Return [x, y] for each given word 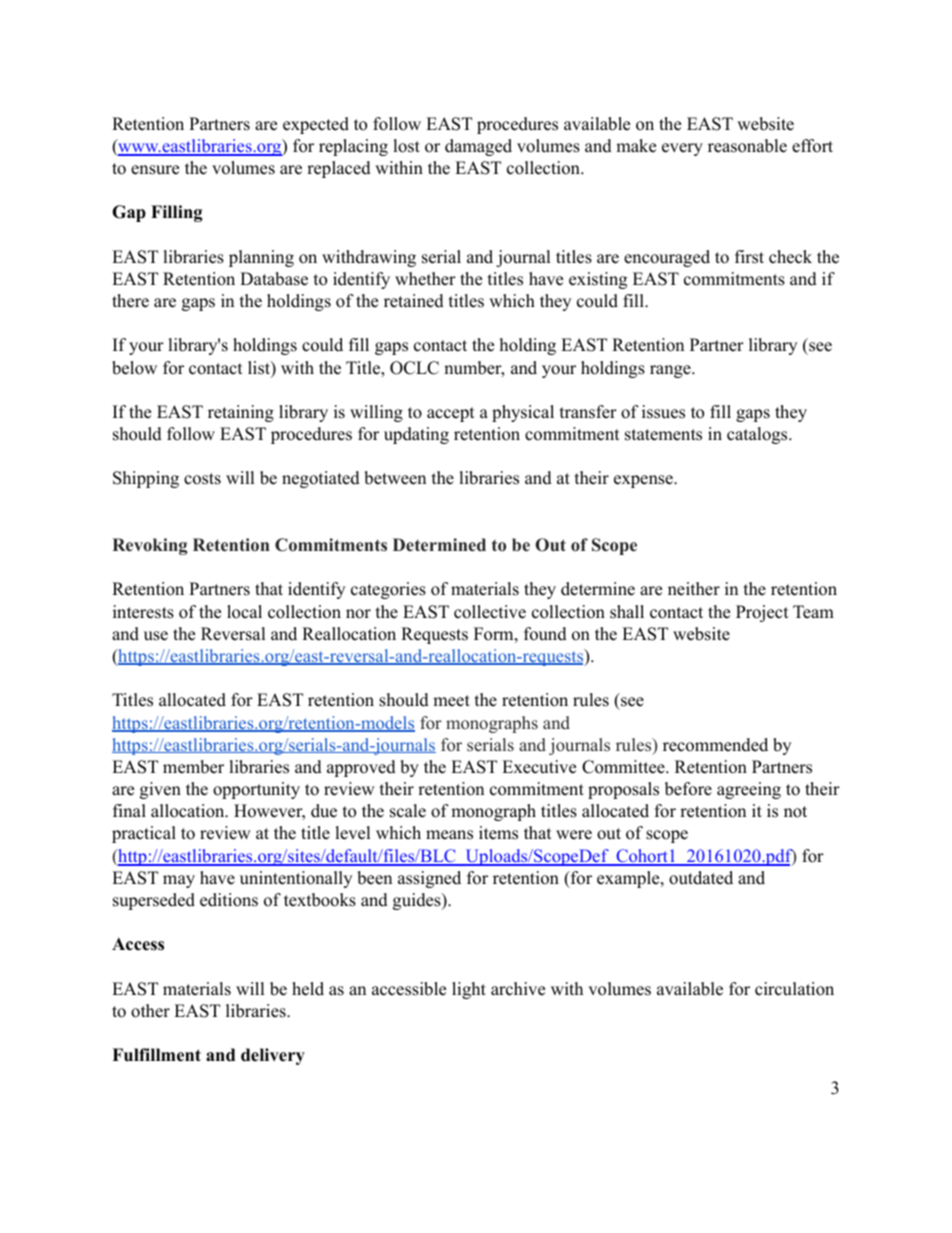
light [469, 990]
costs [202, 479]
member [193, 767]
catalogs [757, 435]
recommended [715, 745]
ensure [155, 170]
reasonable [747, 146]
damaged [478, 147]
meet [451, 701]
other [150, 1011]
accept [451, 414]
